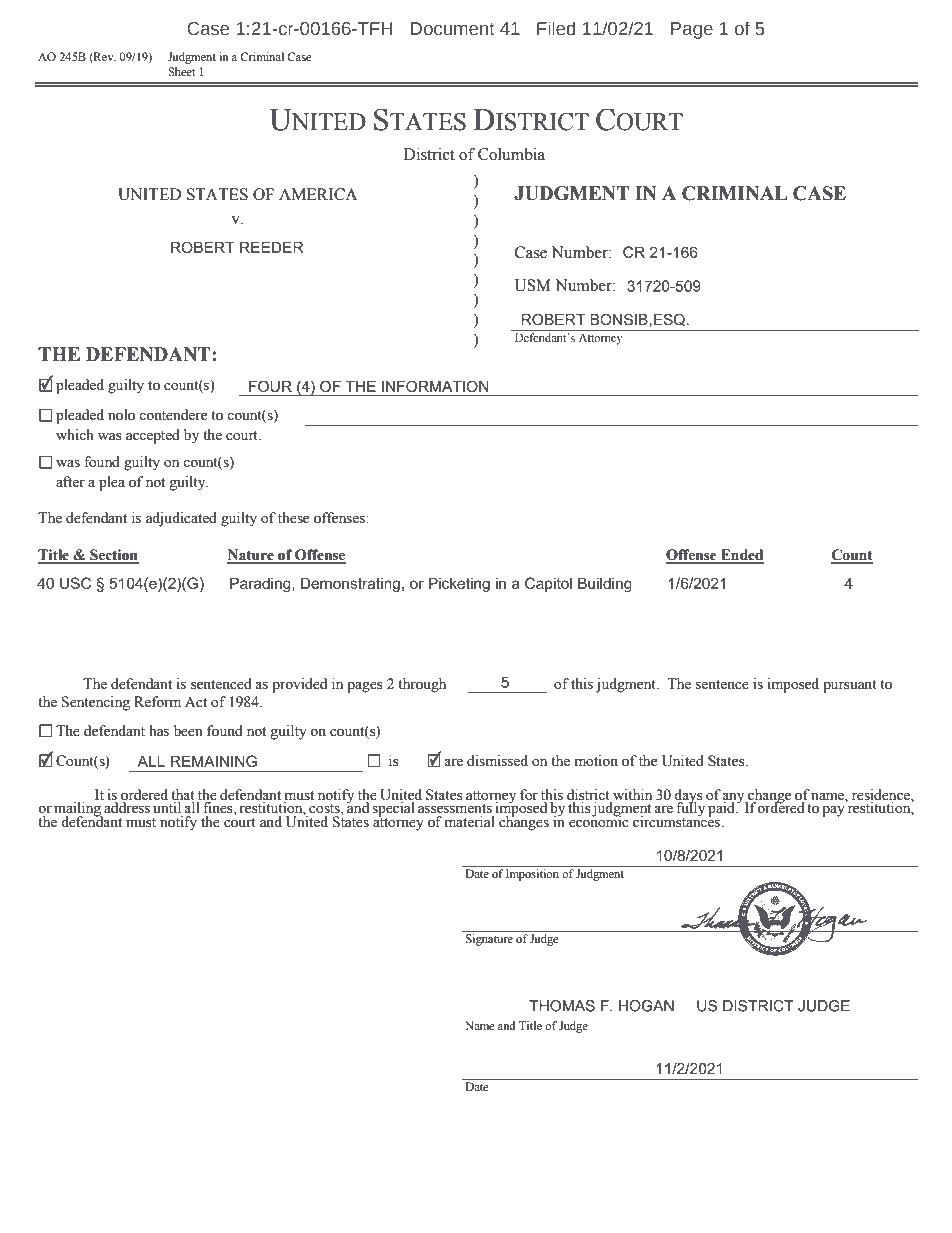  Describe the element at coordinates (741, 556) in the document. I see `Ended` at that location.
